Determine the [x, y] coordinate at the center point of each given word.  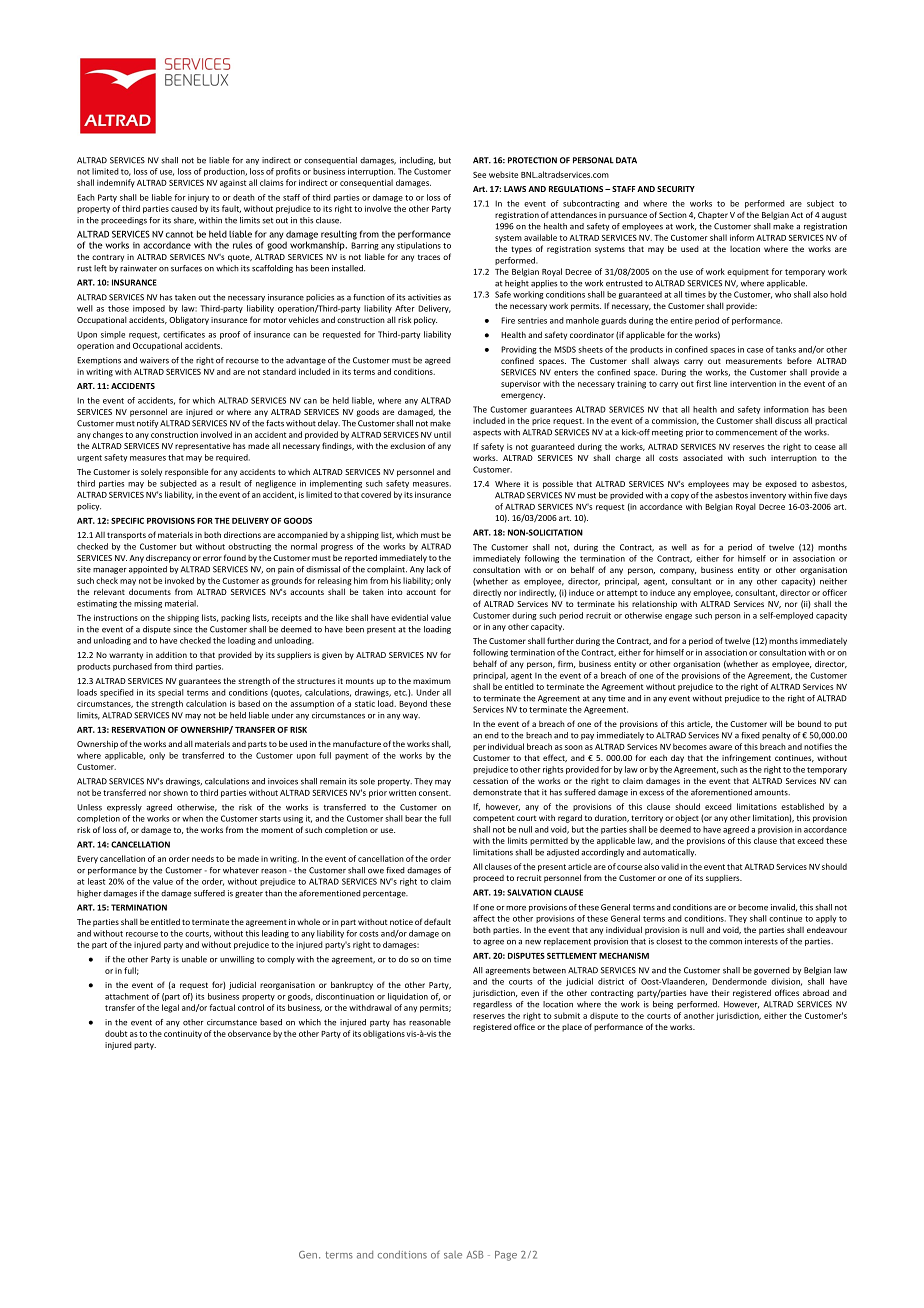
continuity [183, 1034]
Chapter [713, 216]
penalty [776, 736]
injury [198, 198]
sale [453, 1255]
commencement [746, 433]
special [171, 693]
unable [194, 959]
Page [506, 1256]
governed [772, 971]
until [442, 434]
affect [484, 918]
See [479, 175]
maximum [432, 681]
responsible [186, 473]
